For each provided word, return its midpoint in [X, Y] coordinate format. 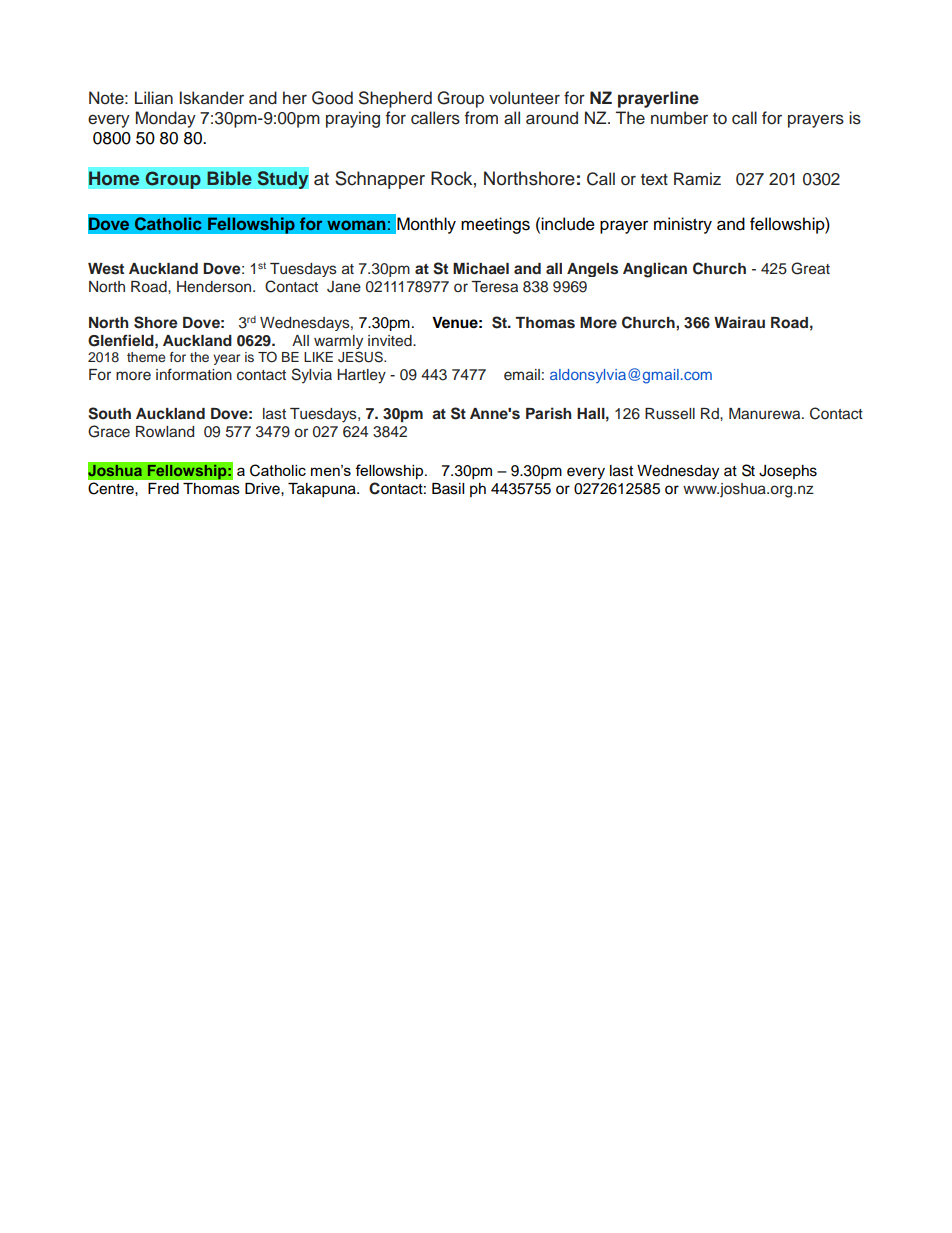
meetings [495, 225]
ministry [683, 225]
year [226, 359]
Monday [166, 119]
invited [391, 341]
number [679, 118]
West [106, 269]
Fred [163, 489]
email [522, 374]
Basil [448, 489]
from [481, 118]
